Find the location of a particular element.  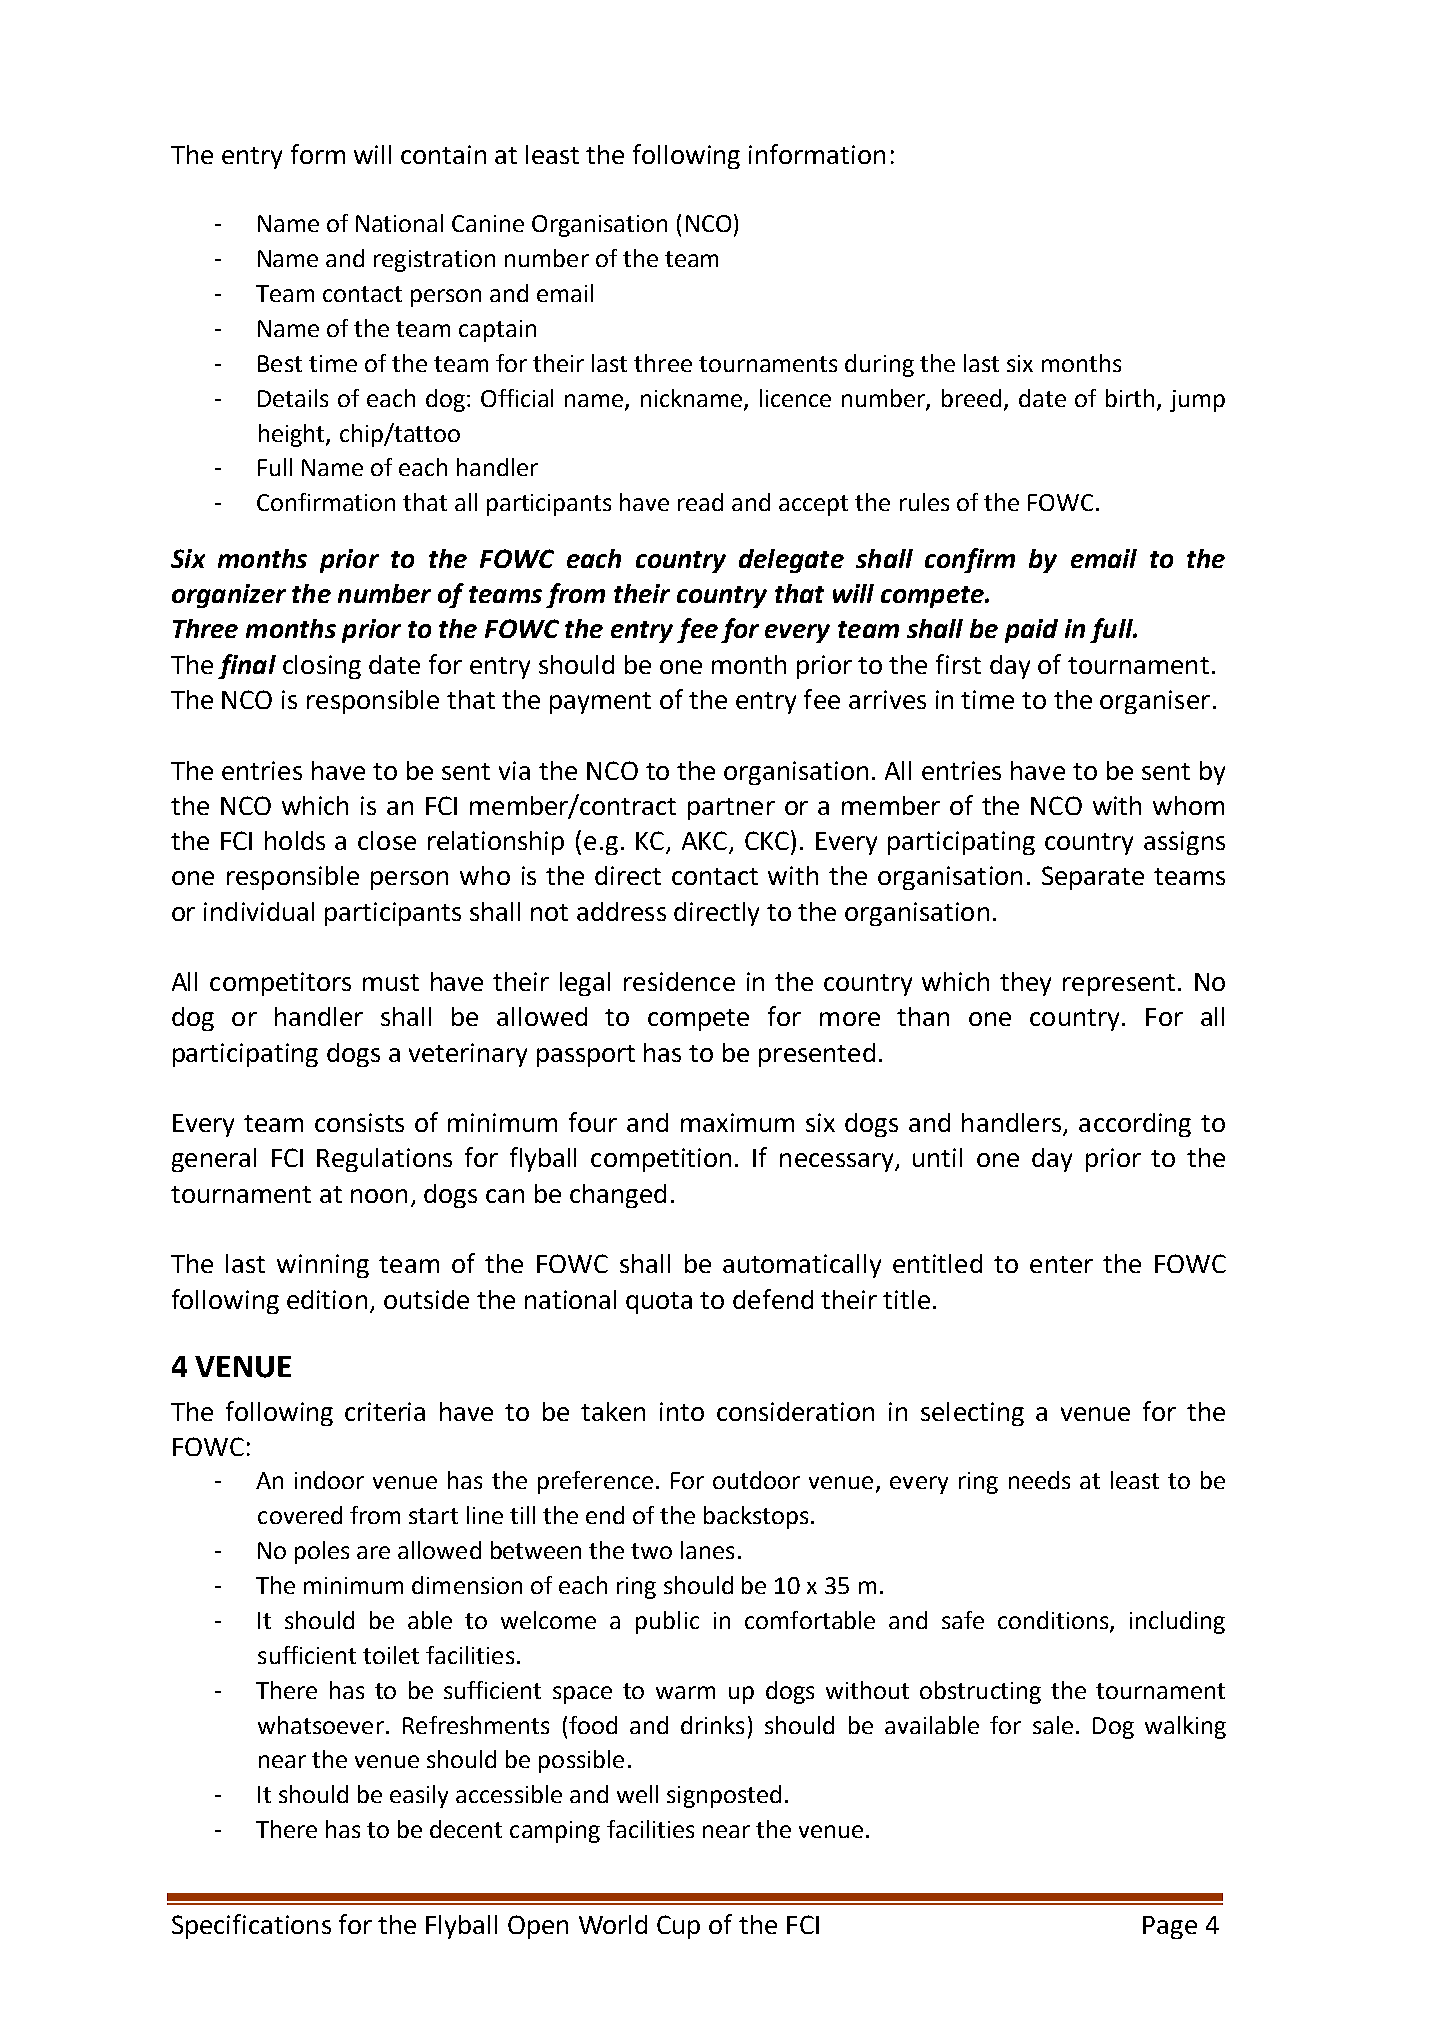

quota is located at coordinates (659, 1303).
